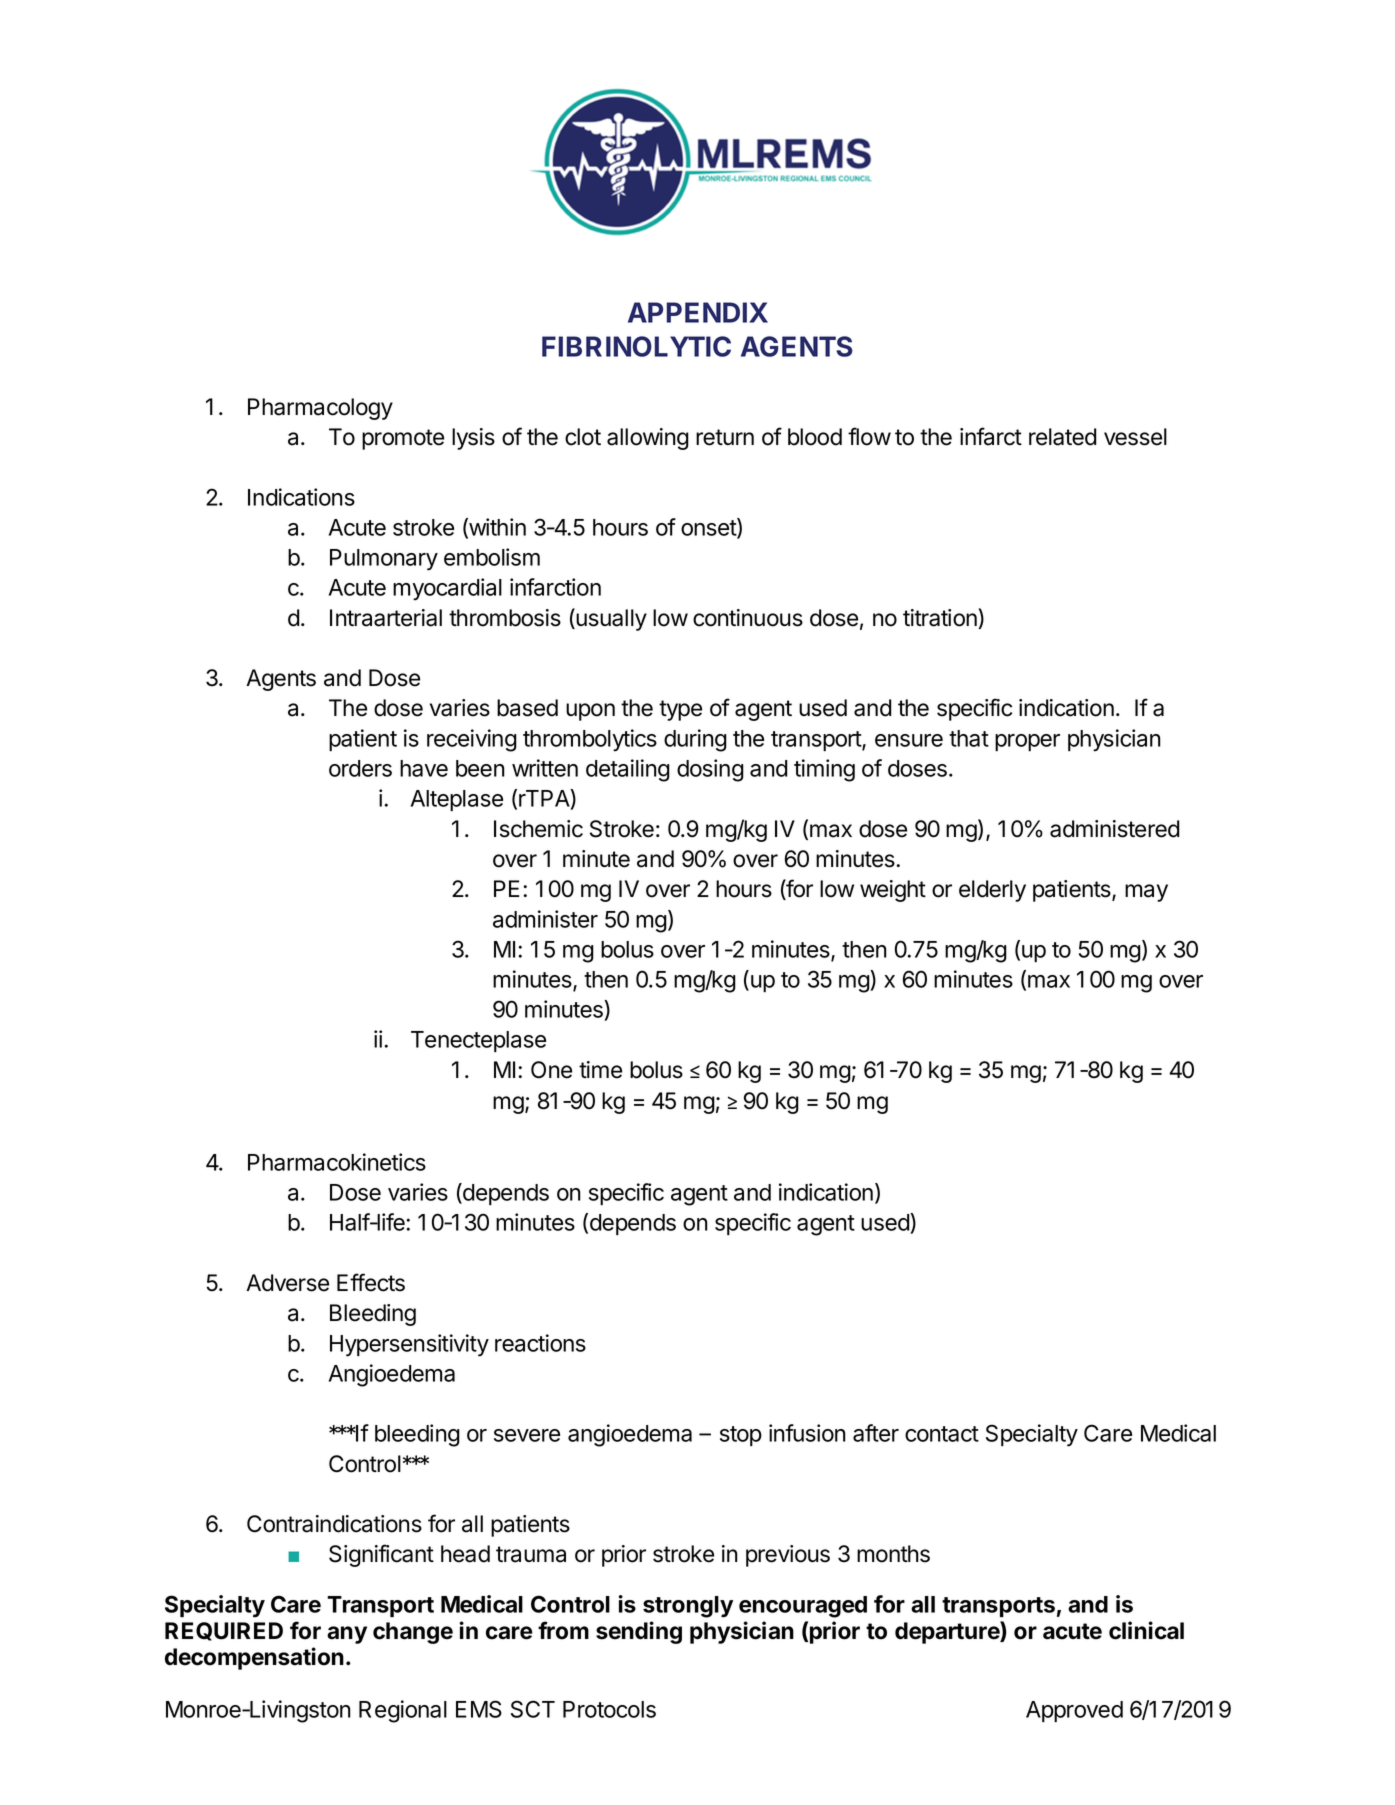 The width and height of the document is (1395, 1805). Describe the element at coordinates (347, 1635) in the document. I see `any` at that location.
